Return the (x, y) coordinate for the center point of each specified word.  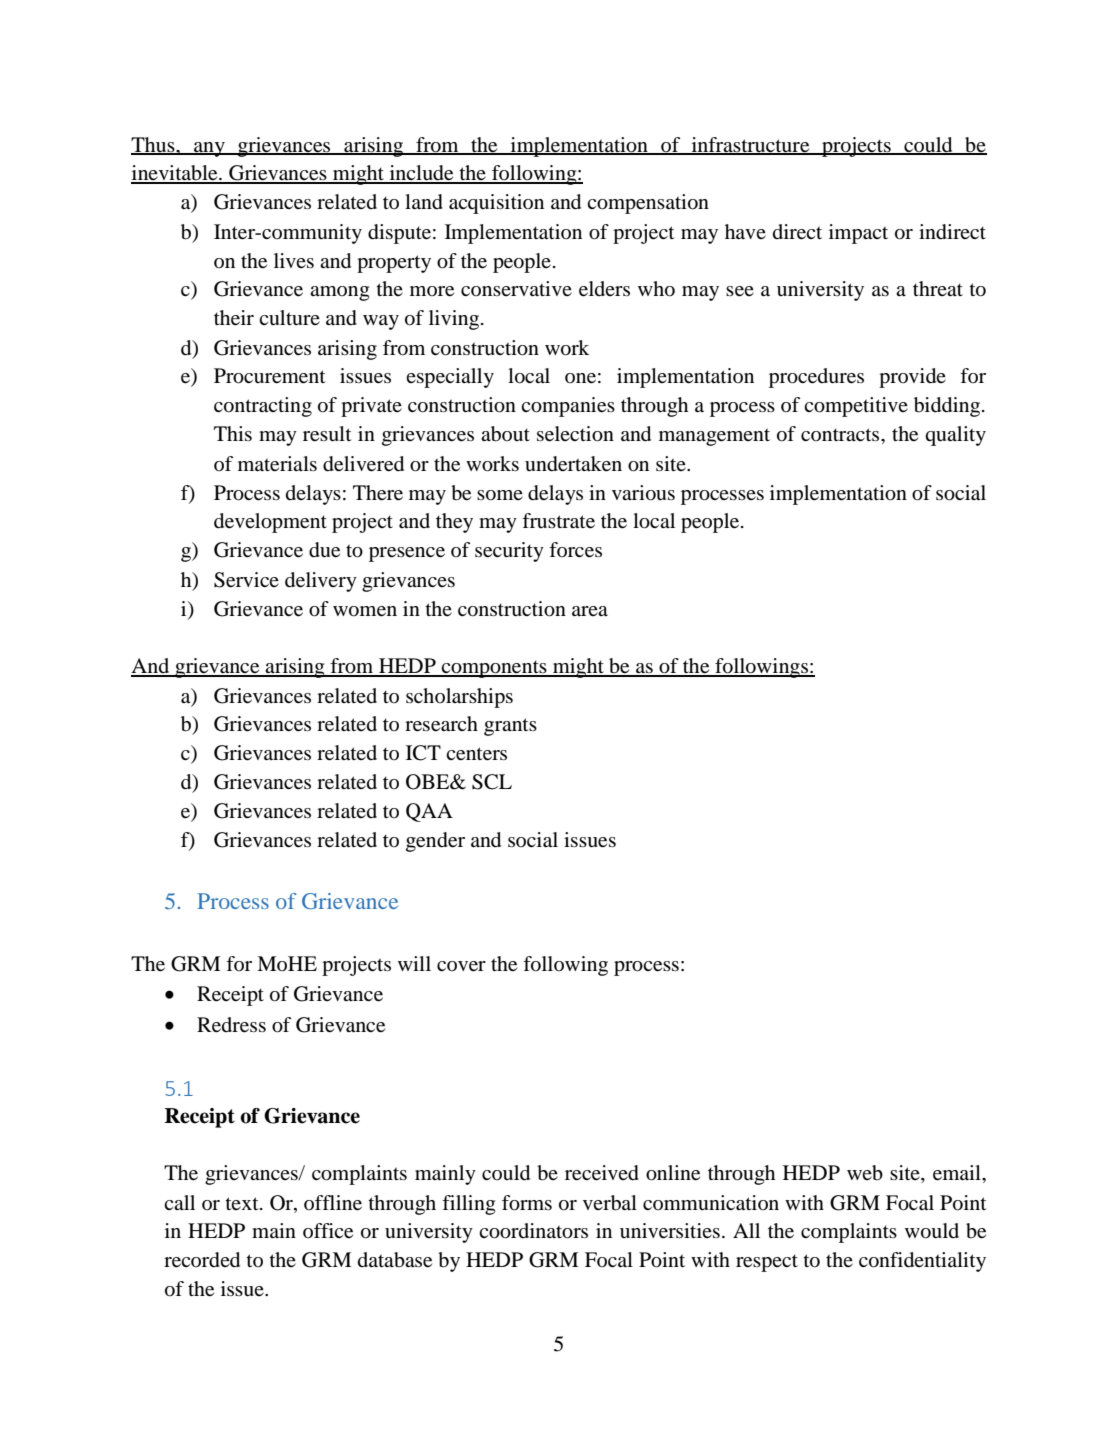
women (365, 611)
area (590, 611)
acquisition (496, 204)
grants (510, 727)
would (932, 1231)
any (209, 149)
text (243, 1203)
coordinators (533, 1231)
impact (858, 234)
